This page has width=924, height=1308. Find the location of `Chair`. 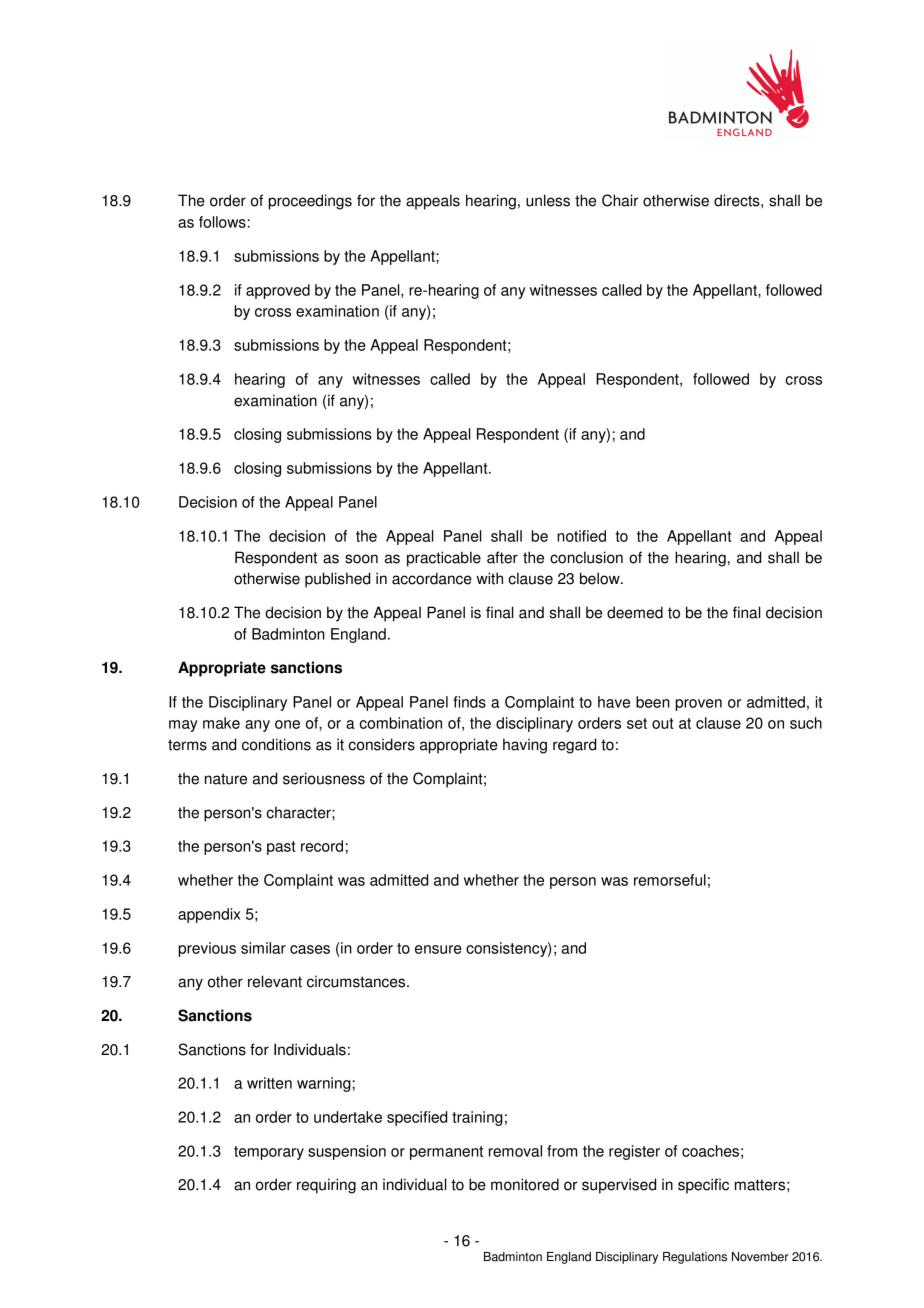

Chair is located at coordinates (620, 200).
